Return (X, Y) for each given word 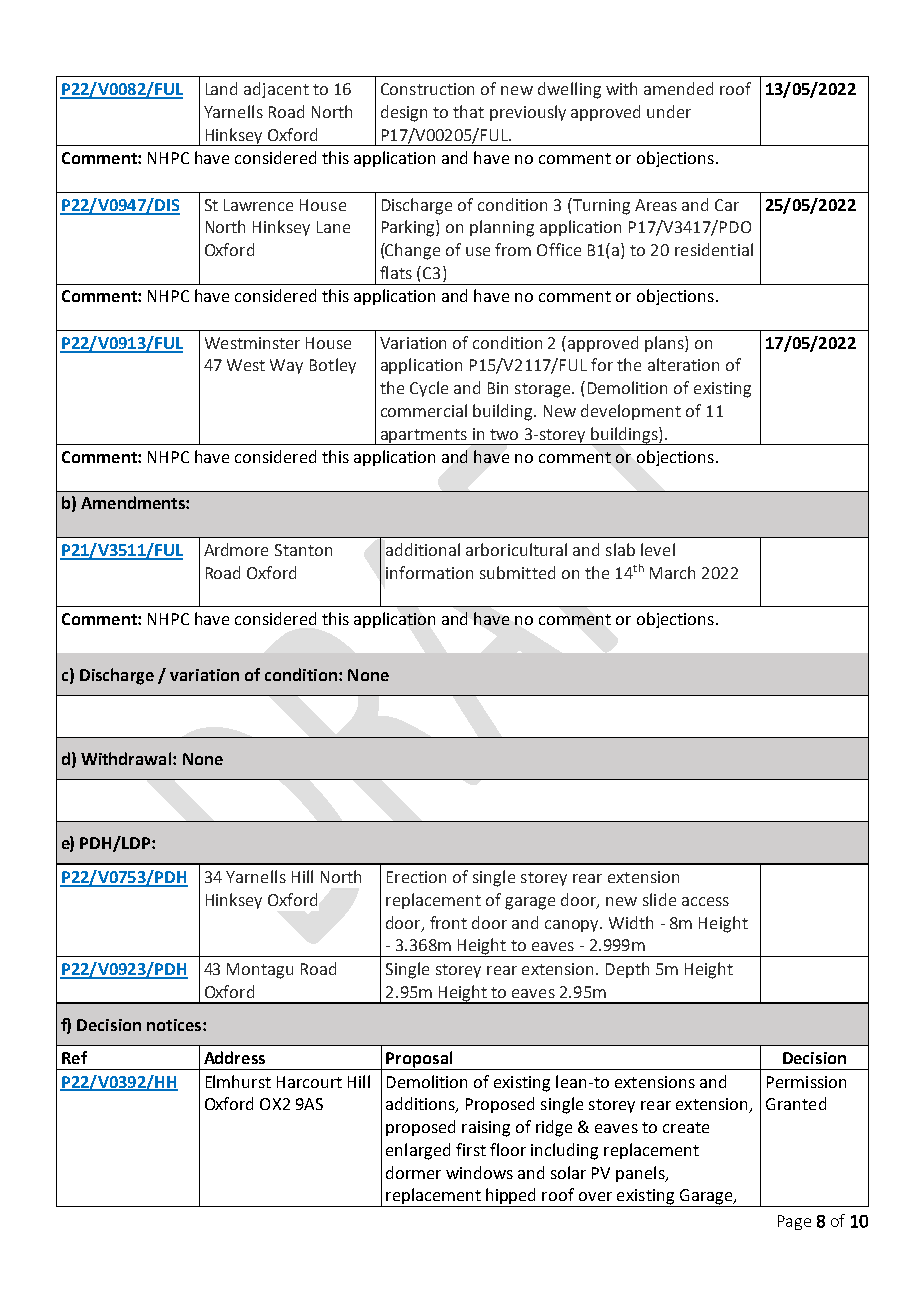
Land (221, 88)
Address (234, 1057)
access (705, 901)
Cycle (429, 389)
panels (641, 1174)
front (448, 922)
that (468, 111)
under (669, 111)
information (429, 572)
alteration (683, 364)
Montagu (260, 971)
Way (286, 366)
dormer (413, 1172)
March (672, 572)
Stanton (303, 550)
